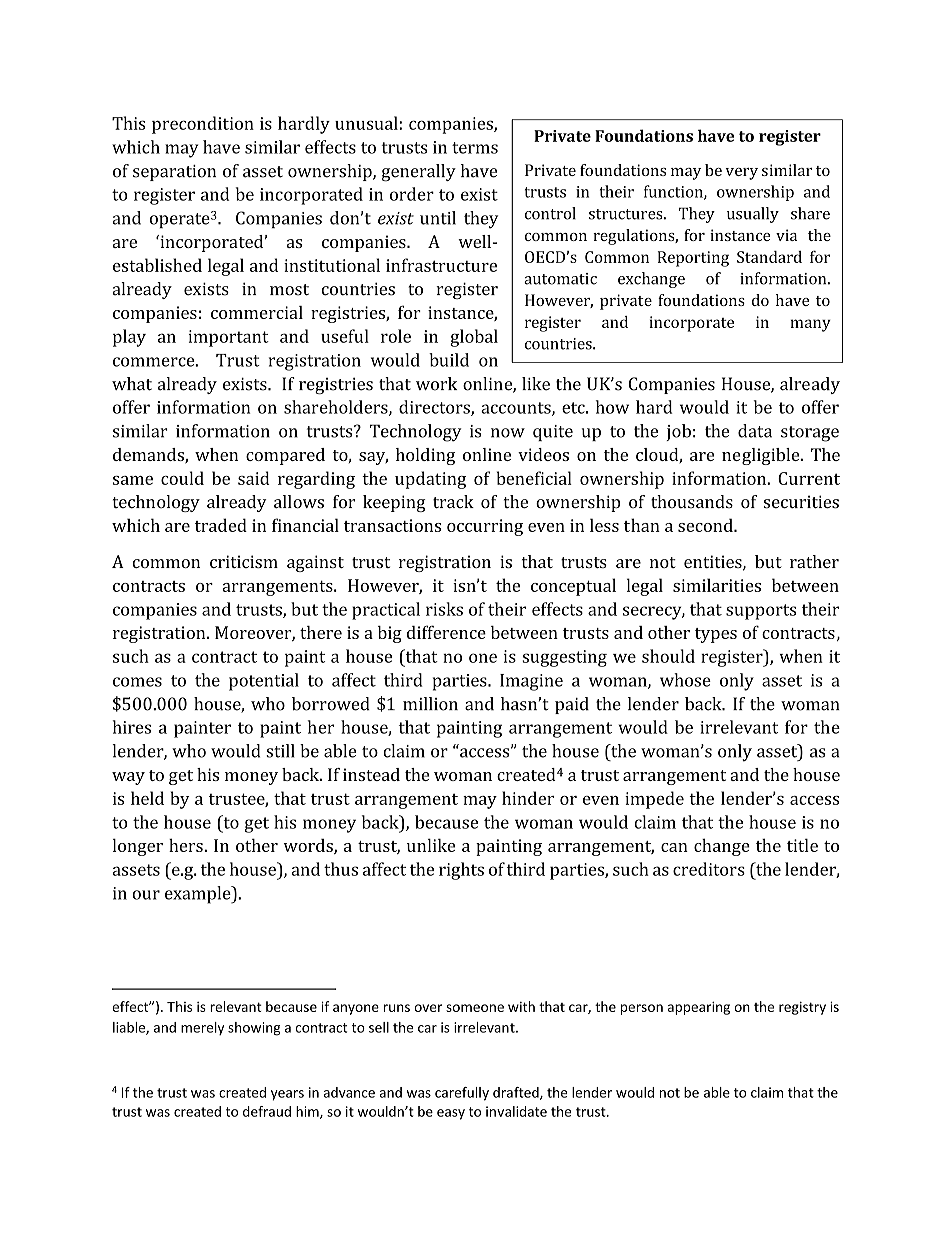 Image resolution: width=952 pixels, height=1233 pixels. What do you see at coordinates (244, 561) in the screenshot?
I see `criticism` at bounding box center [244, 561].
